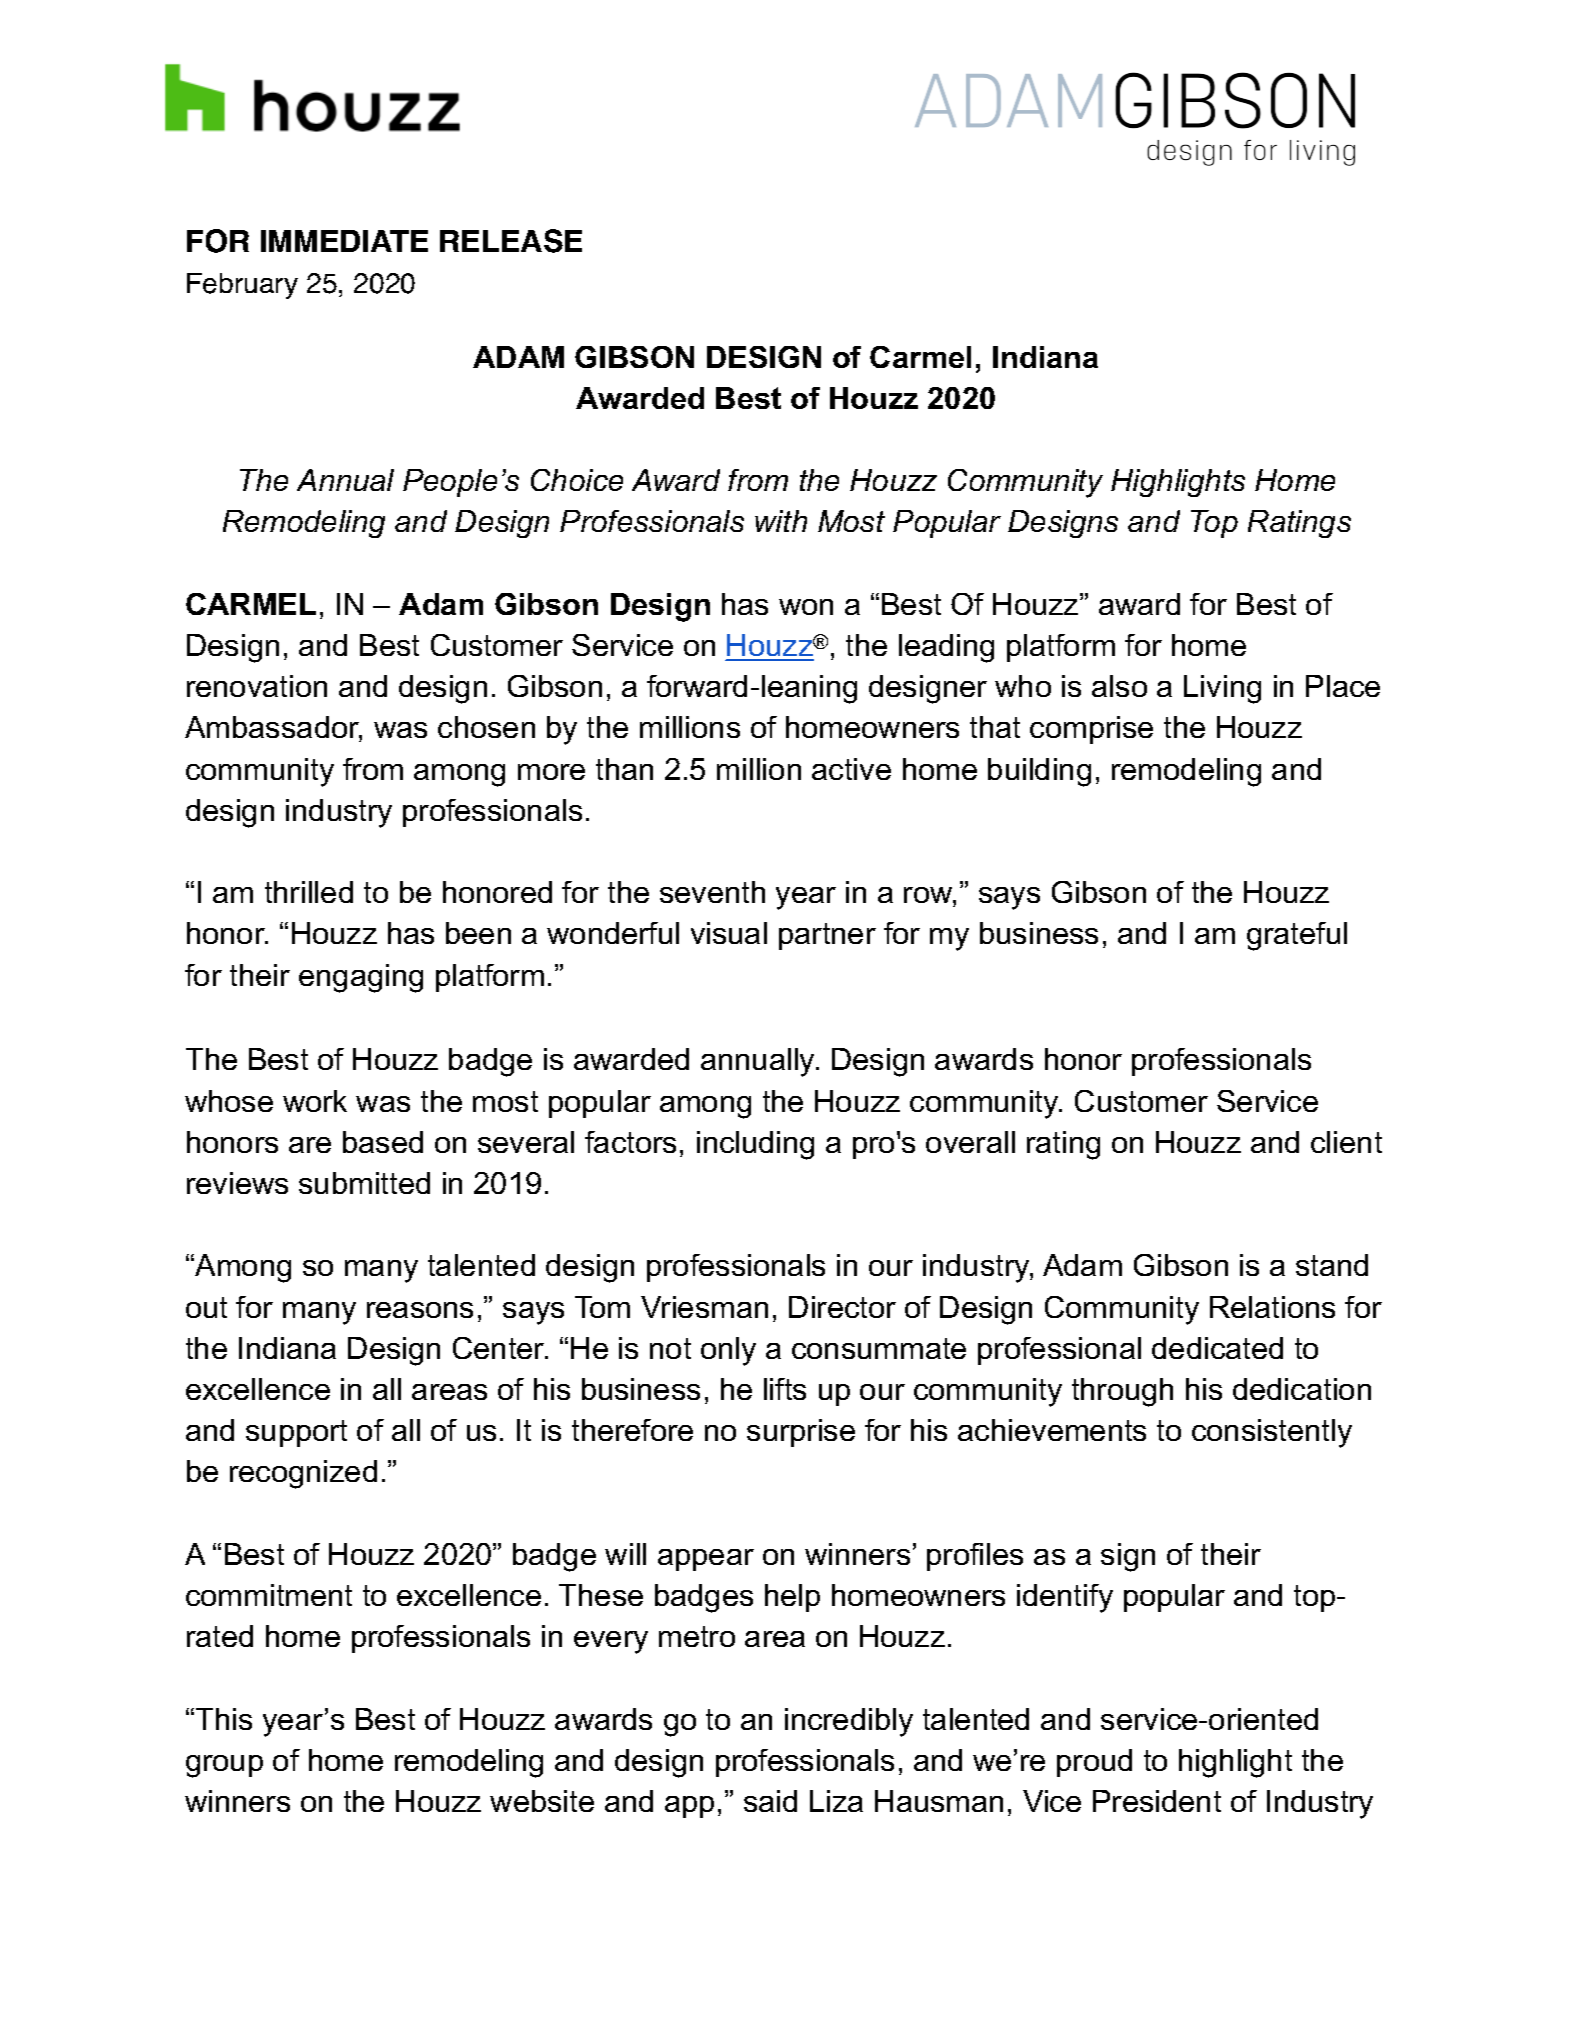  What do you see at coordinates (303, 1474) in the document?
I see `recognized` at bounding box center [303, 1474].
